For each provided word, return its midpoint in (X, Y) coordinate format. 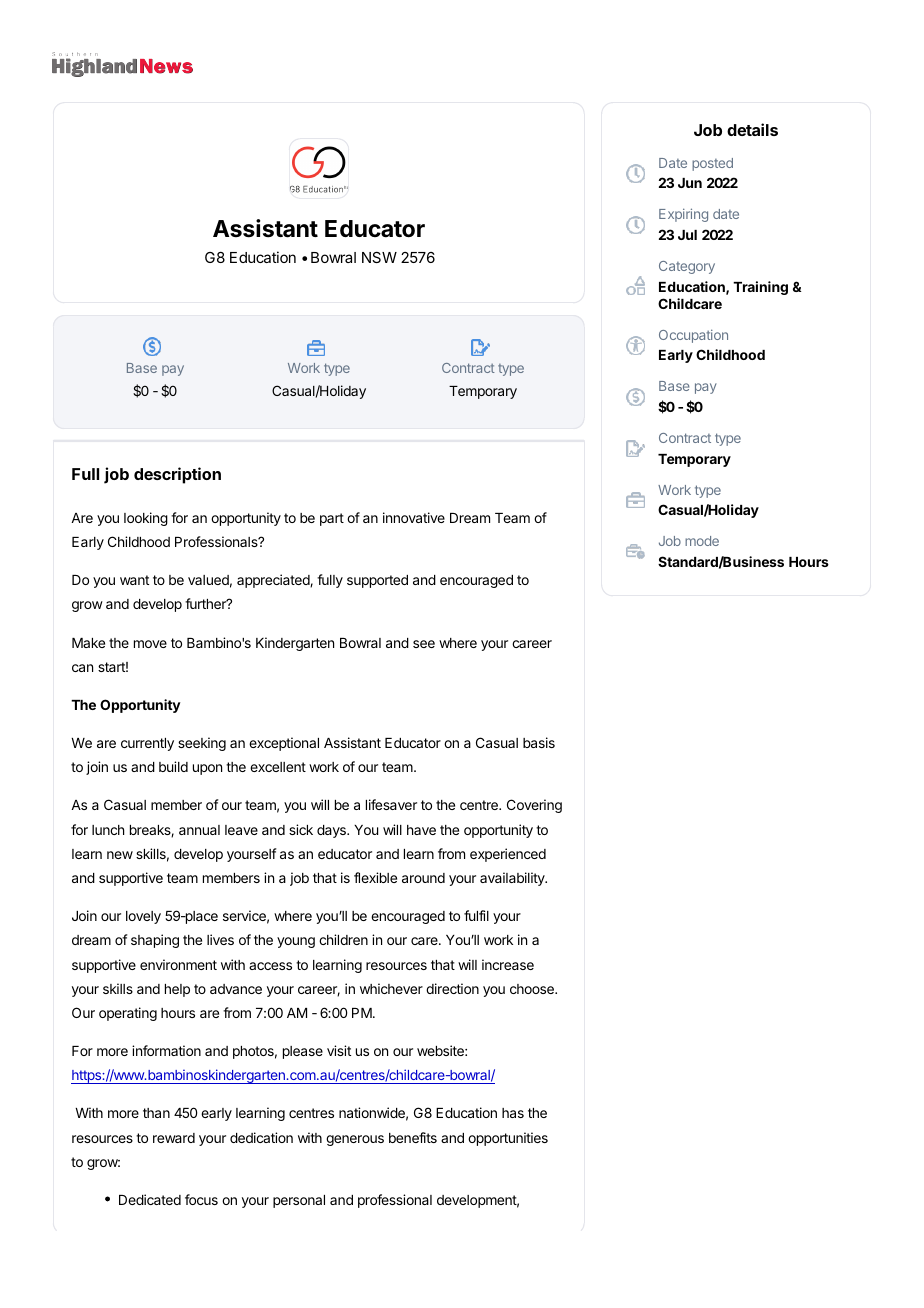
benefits (413, 1137)
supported (377, 581)
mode (702, 541)
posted (712, 164)
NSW (379, 257)
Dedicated (150, 1199)
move (150, 644)
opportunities (508, 1139)
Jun (690, 183)
